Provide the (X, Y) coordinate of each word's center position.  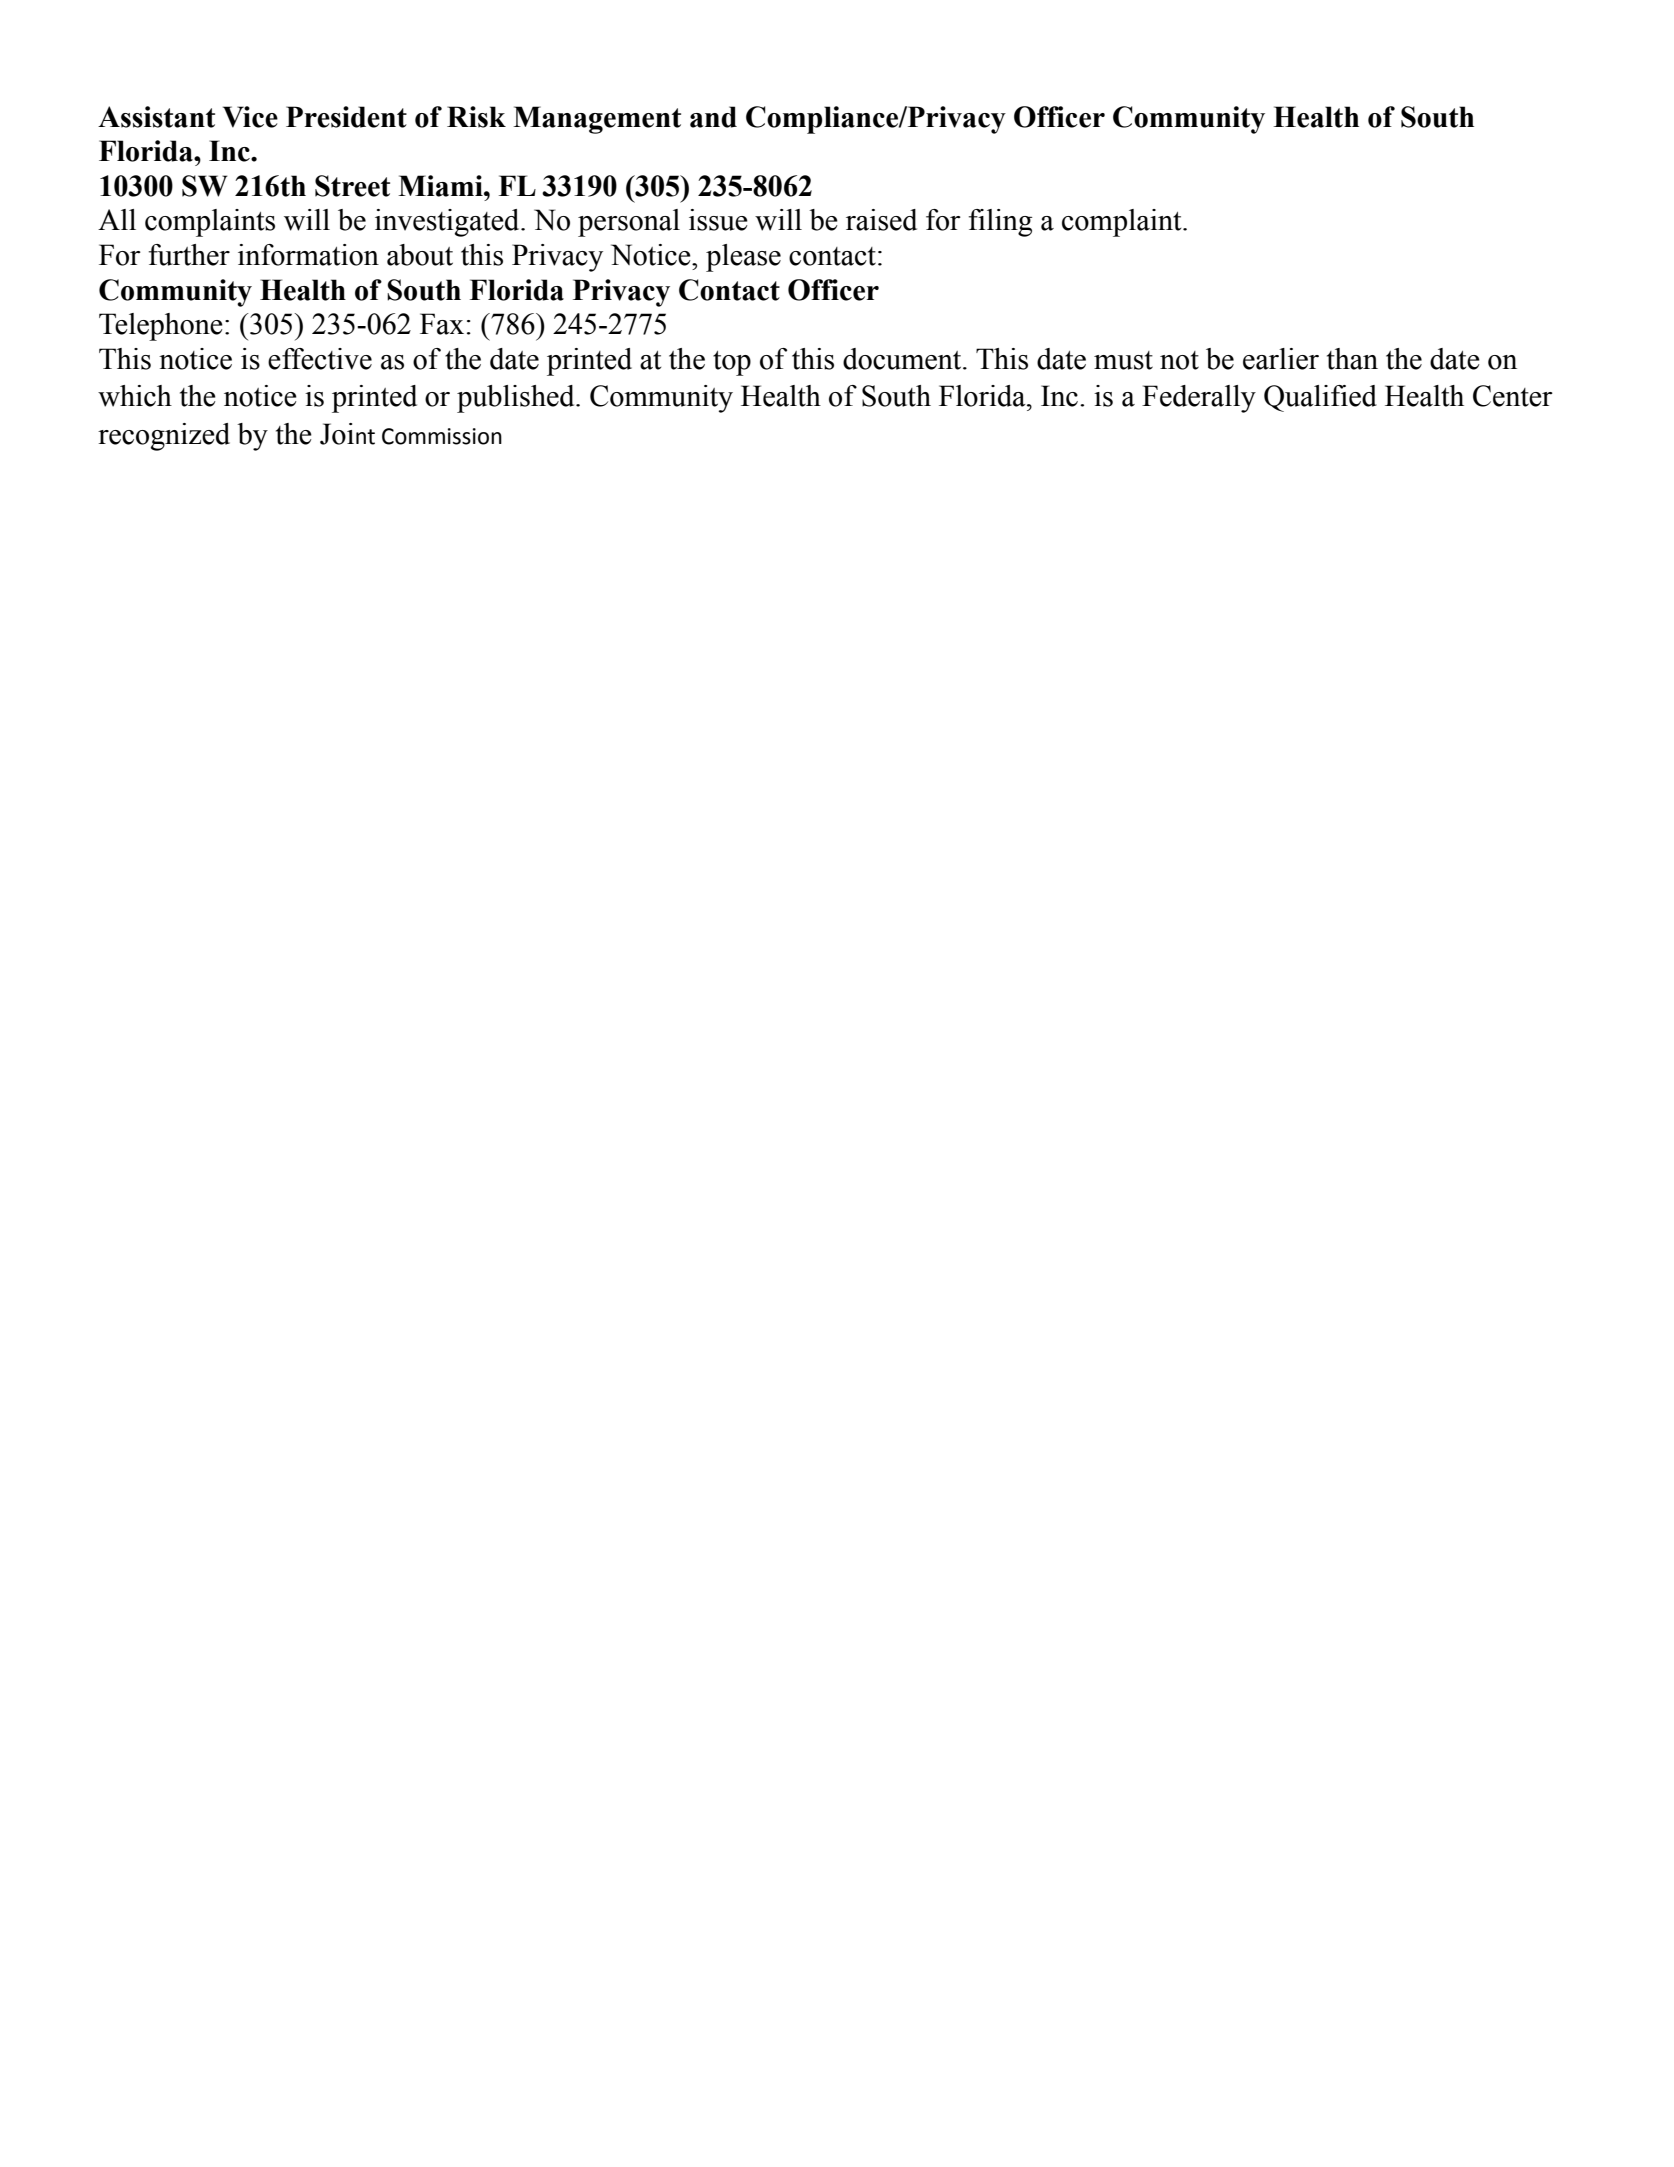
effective (320, 359)
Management (597, 120)
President (346, 117)
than (1352, 359)
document (903, 359)
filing (1000, 223)
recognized (164, 437)
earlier (1281, 359)
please (743, 258)
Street (352, 186)
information (308, 255)
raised (881, 220)
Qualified (1320, 398)
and (713, 117)
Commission (442, 436)
